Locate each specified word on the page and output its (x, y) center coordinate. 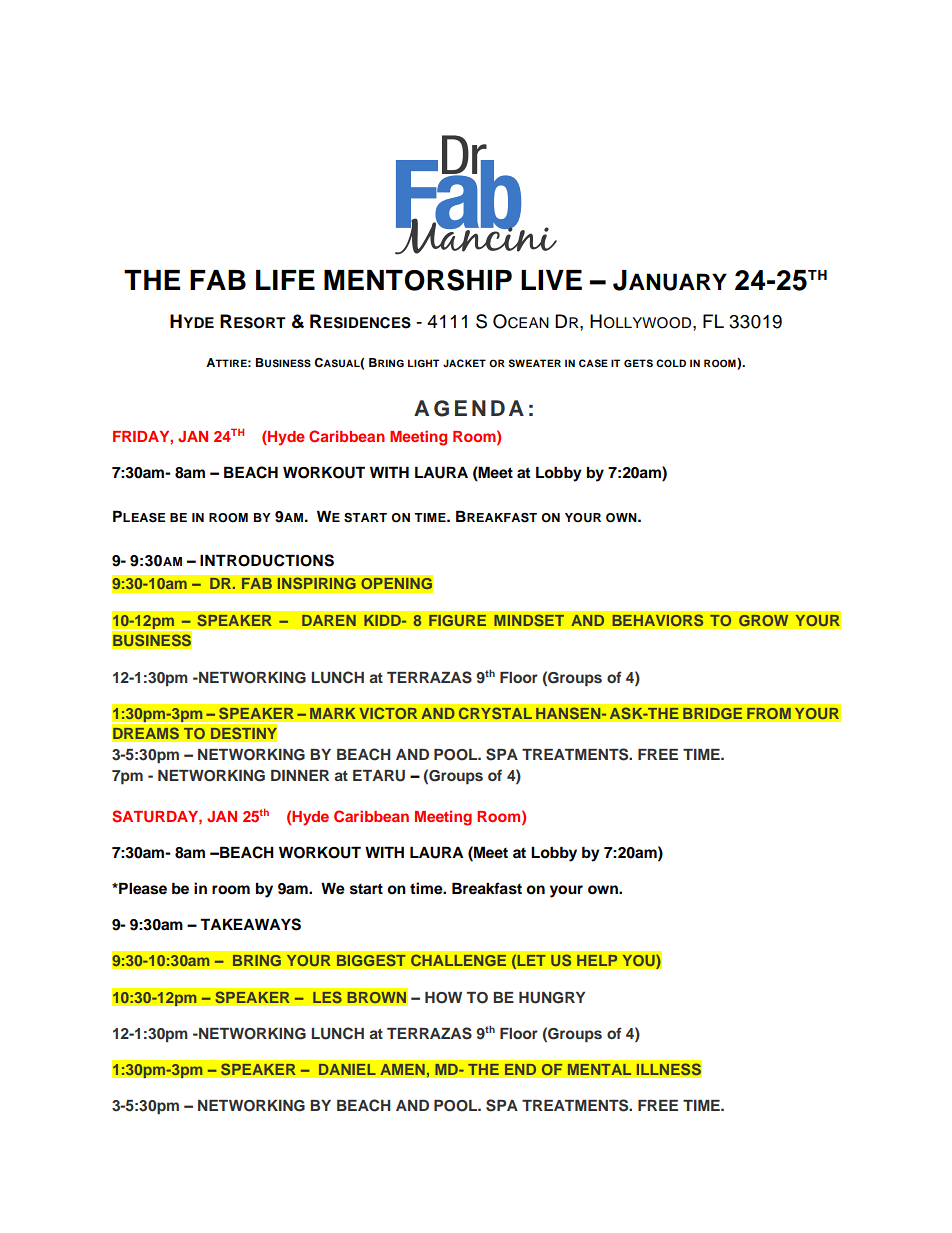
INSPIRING (316, 583)
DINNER (300, 775)
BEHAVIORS (658, 620)
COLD (671, 363)
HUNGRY (552, 998)
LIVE (551, 280)
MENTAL (599, 1069)
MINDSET (529, 620)
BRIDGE (713, 713)
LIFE (285, 280)
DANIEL (347, 1069)
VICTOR (388, 713)
